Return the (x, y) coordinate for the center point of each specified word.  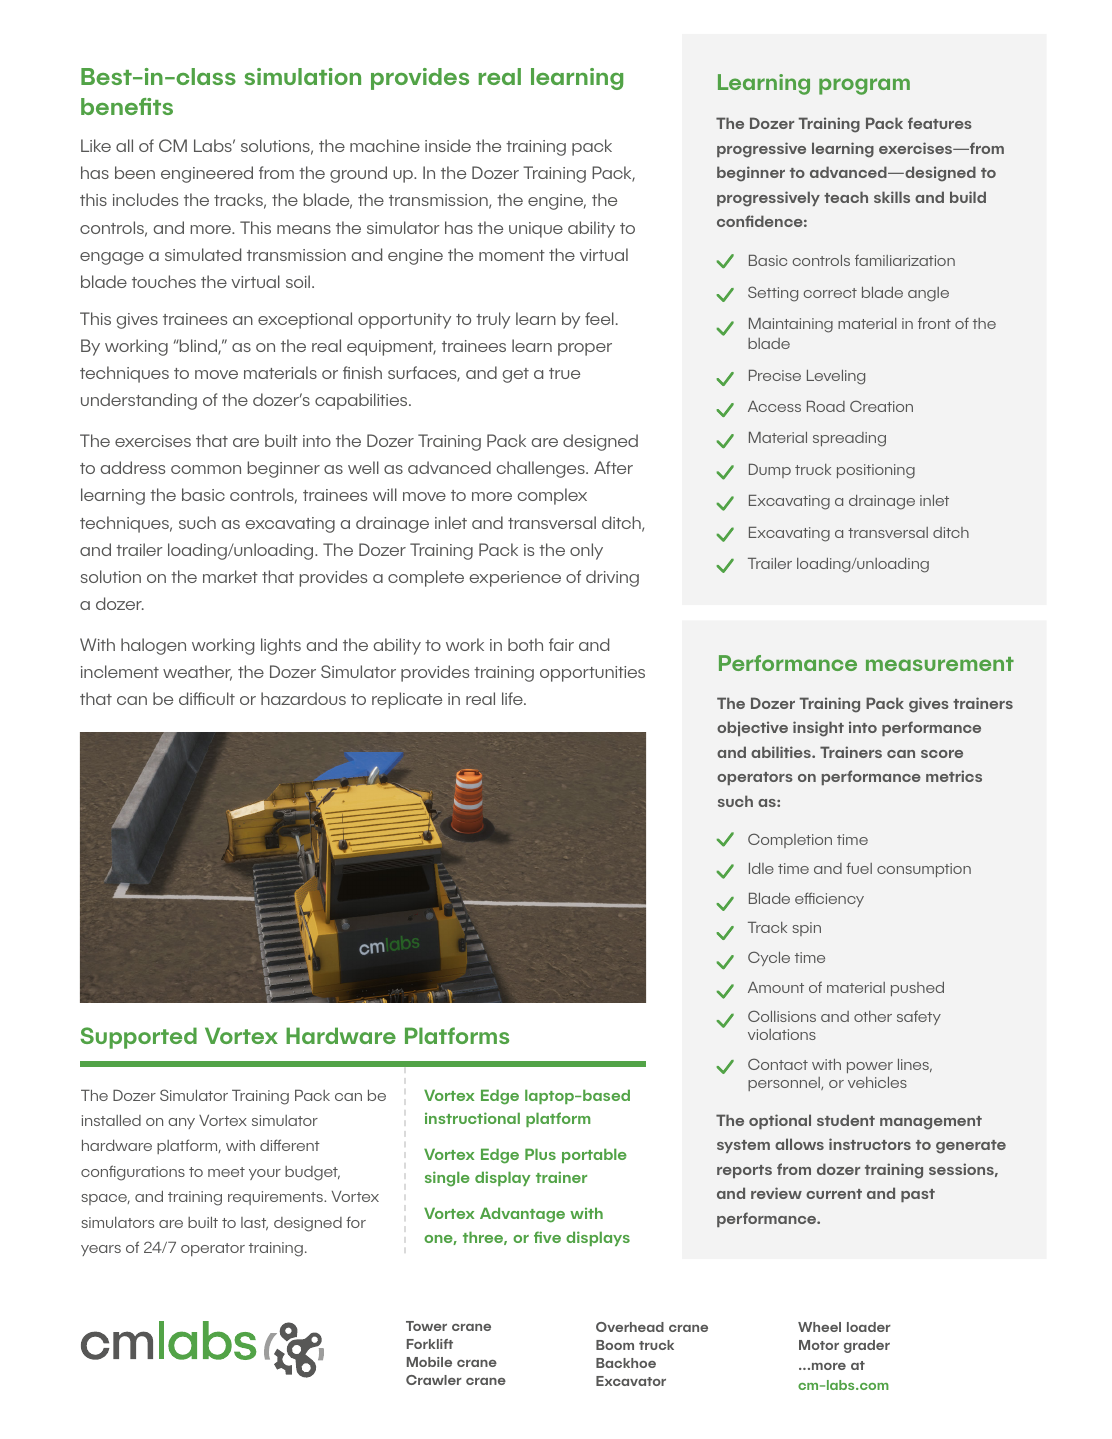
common (206, 469)
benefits (127, 106)
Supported (138, 1038)
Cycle (769, 958)
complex (552, 496)
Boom (615, 1345)
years (101, 1250)
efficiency (829, 899)
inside (448, 145)
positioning (876, 471)
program (864, 86)
